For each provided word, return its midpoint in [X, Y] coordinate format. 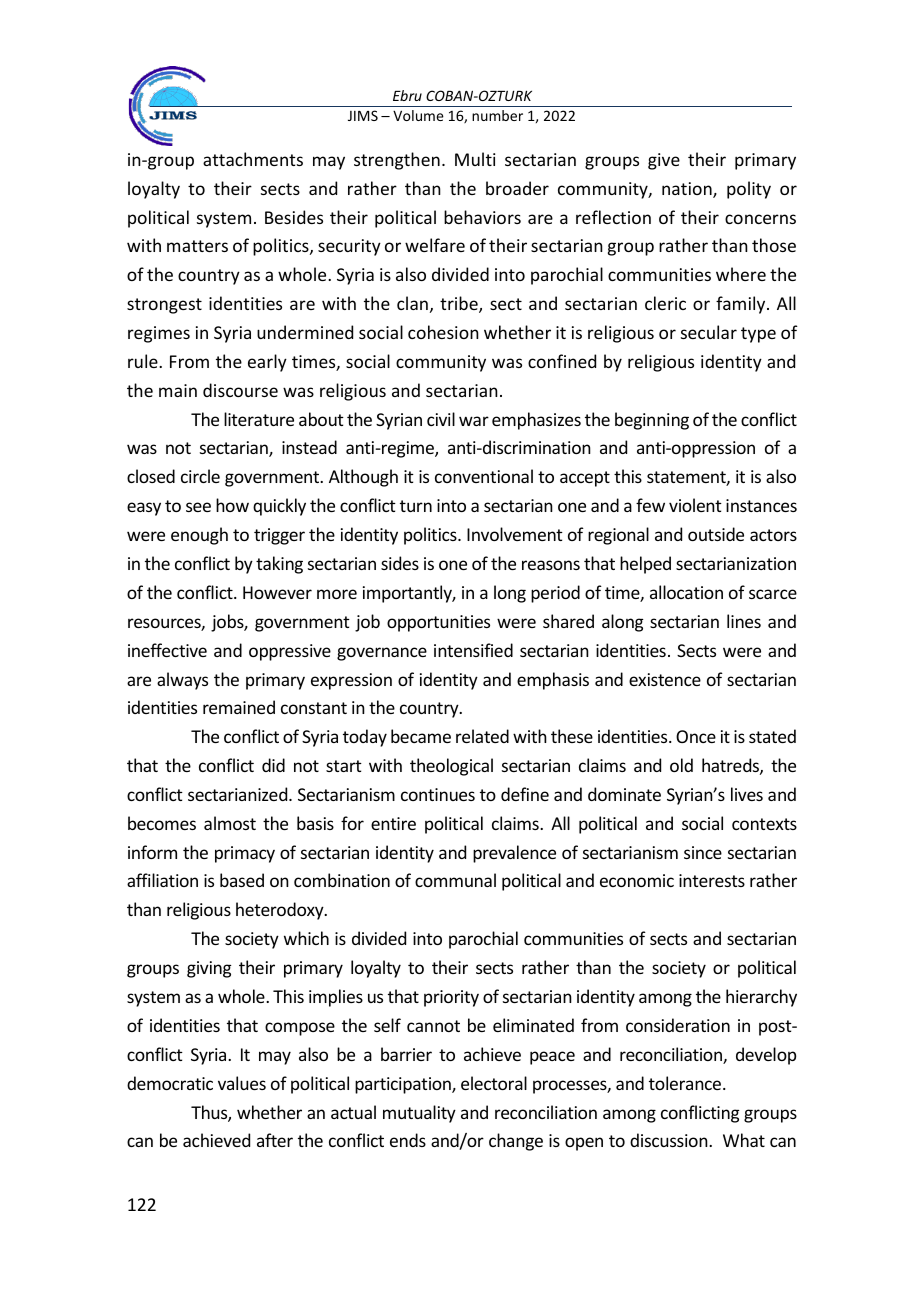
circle [200, 476]
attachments [253, 159]
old [681, 765]
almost [230, 823]
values [242, 1083]
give [664, 161]
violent [695, 505]
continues [438, 794]
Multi [475, 159]
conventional [484, 476]
